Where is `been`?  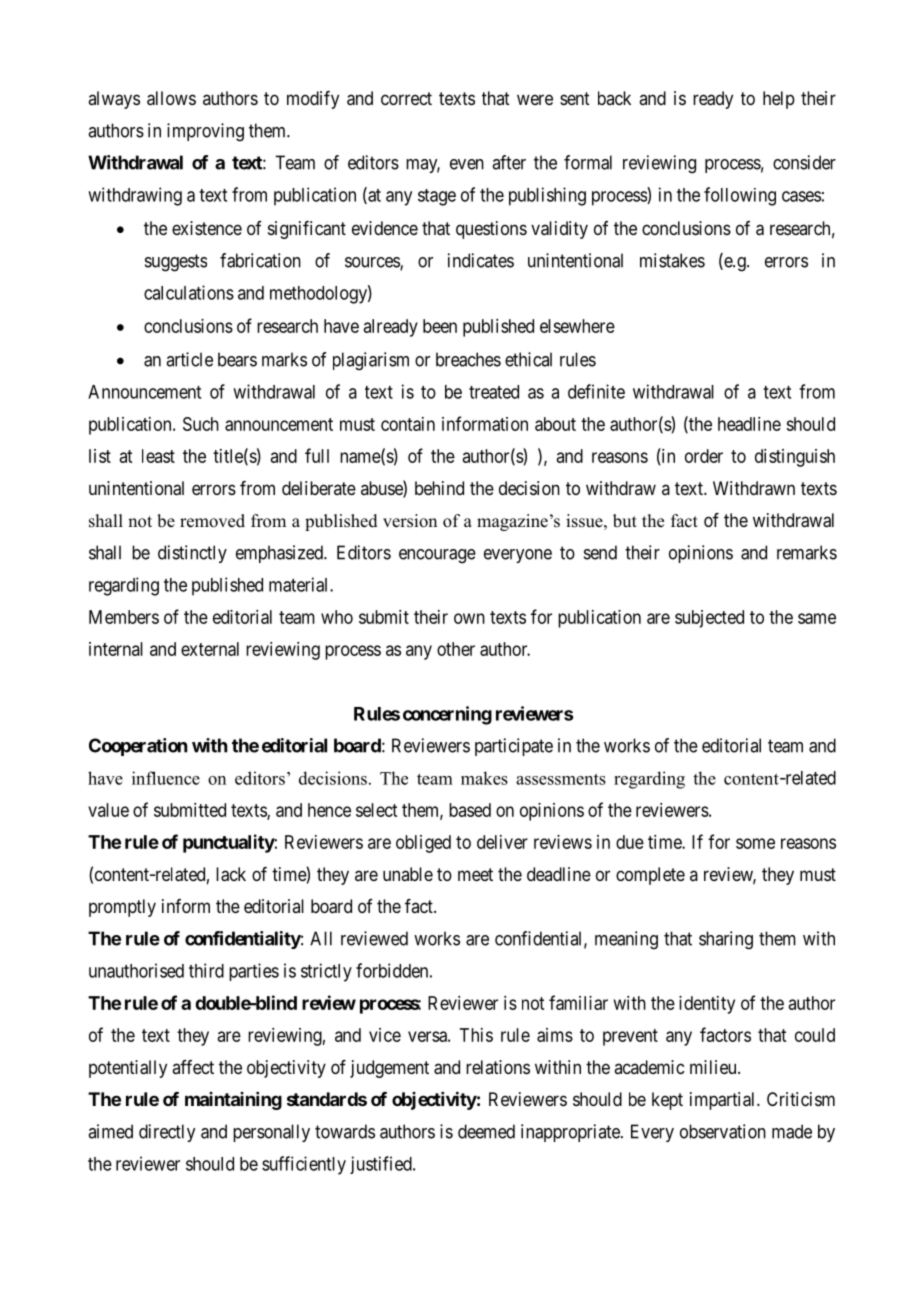 been is located at coordinates (440, 326).
